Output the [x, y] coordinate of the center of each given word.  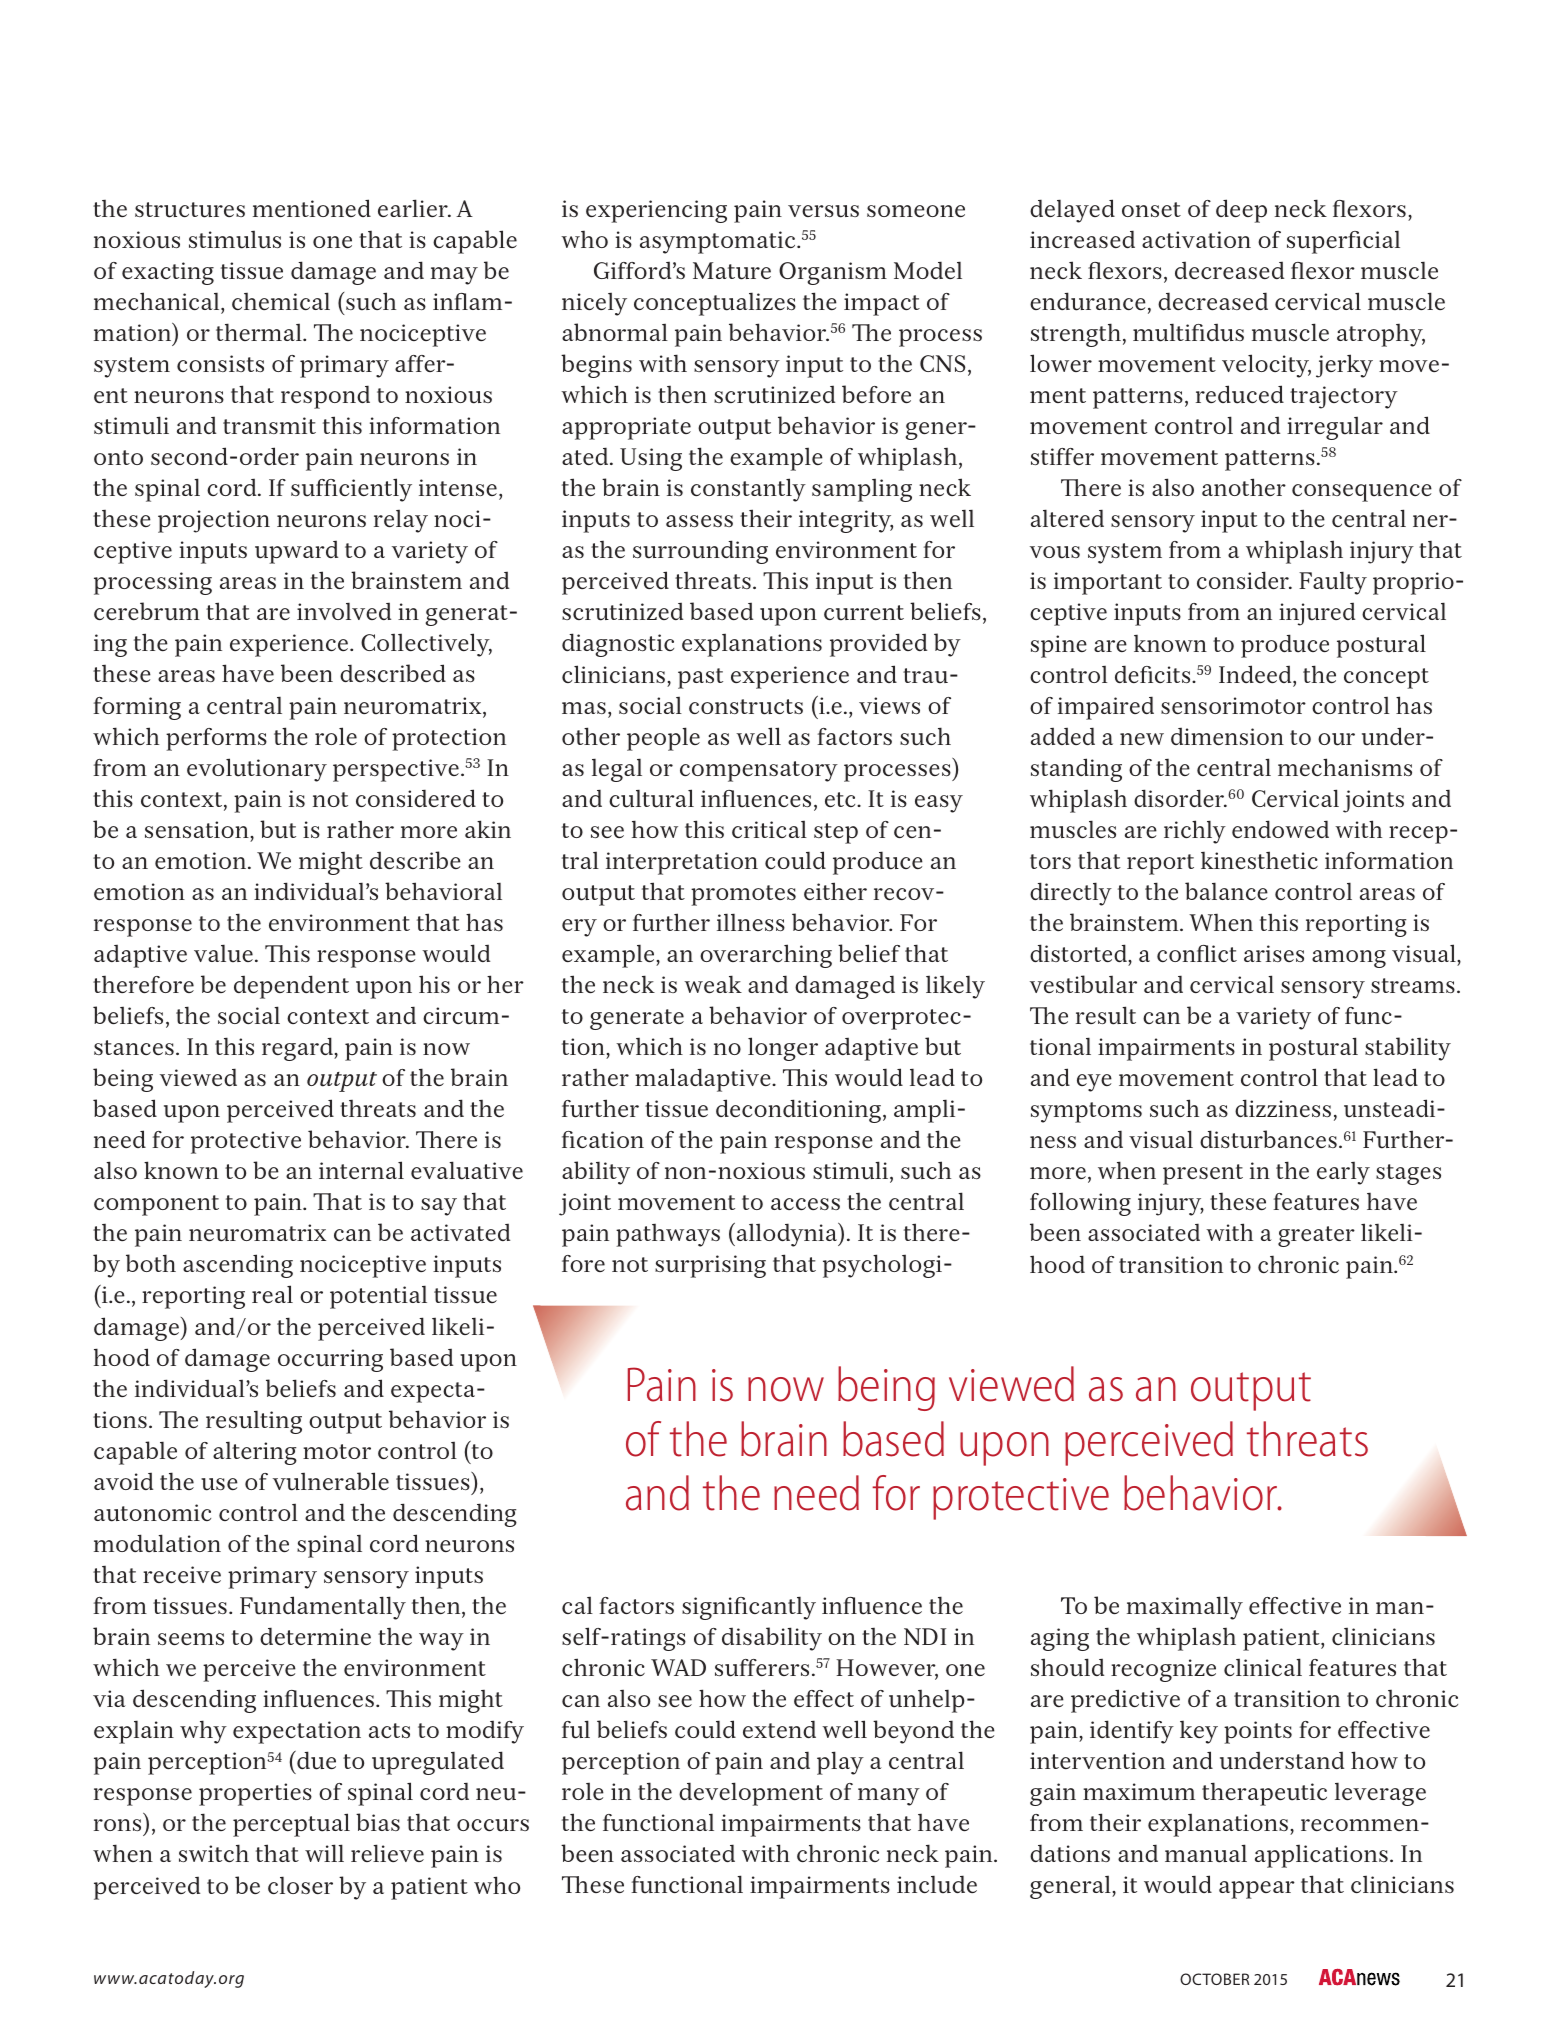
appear [1257, 1890]
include [937, 1884]
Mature [732, 271]
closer [300, 1885]
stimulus [235, 240]
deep [1241, 211]
